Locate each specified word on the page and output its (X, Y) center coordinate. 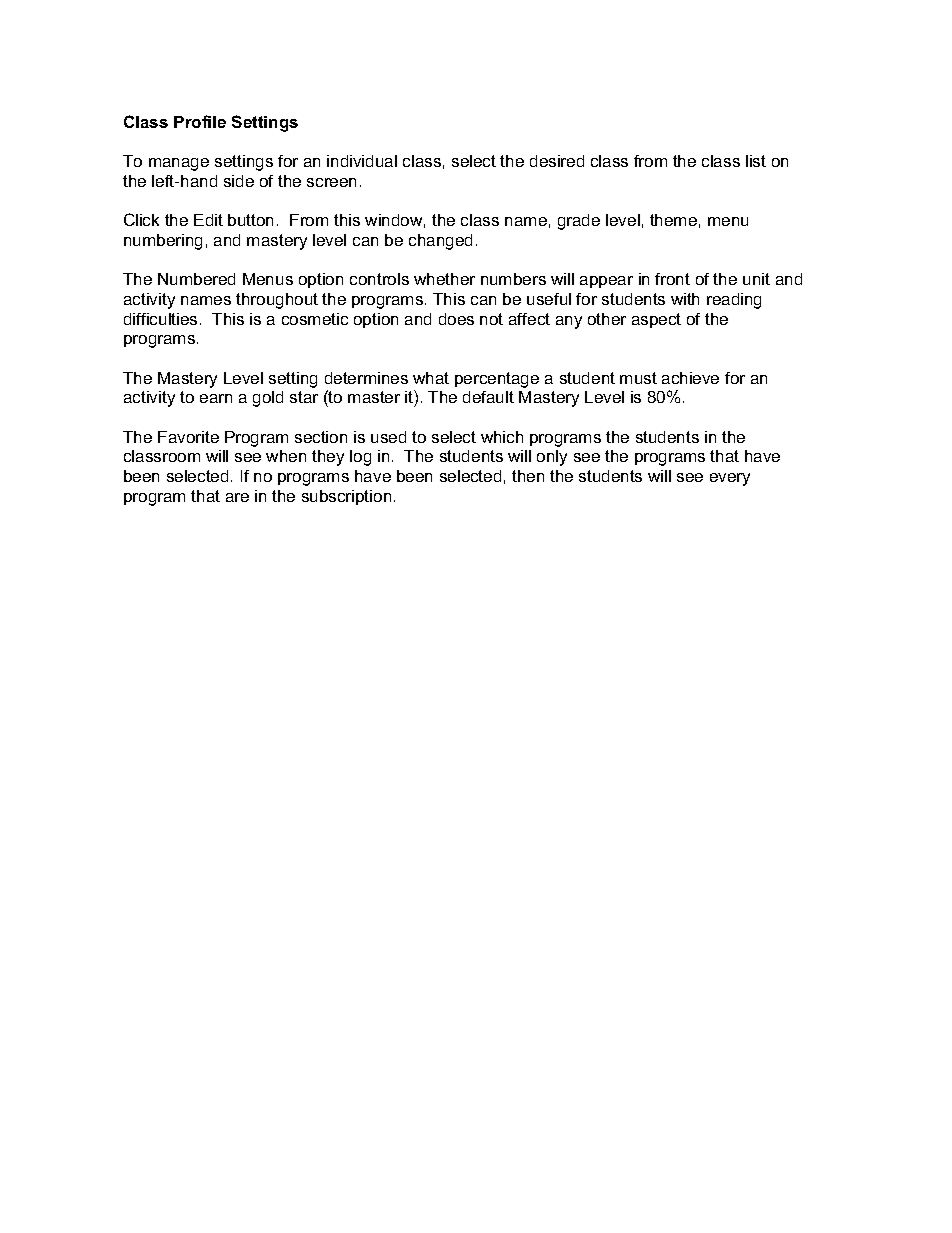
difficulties (160, 319)
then (528, 476)
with (685, 299)
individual (362, 161)
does (456, 319)
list (756, 161)
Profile (200, 121)
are (237, 497)
